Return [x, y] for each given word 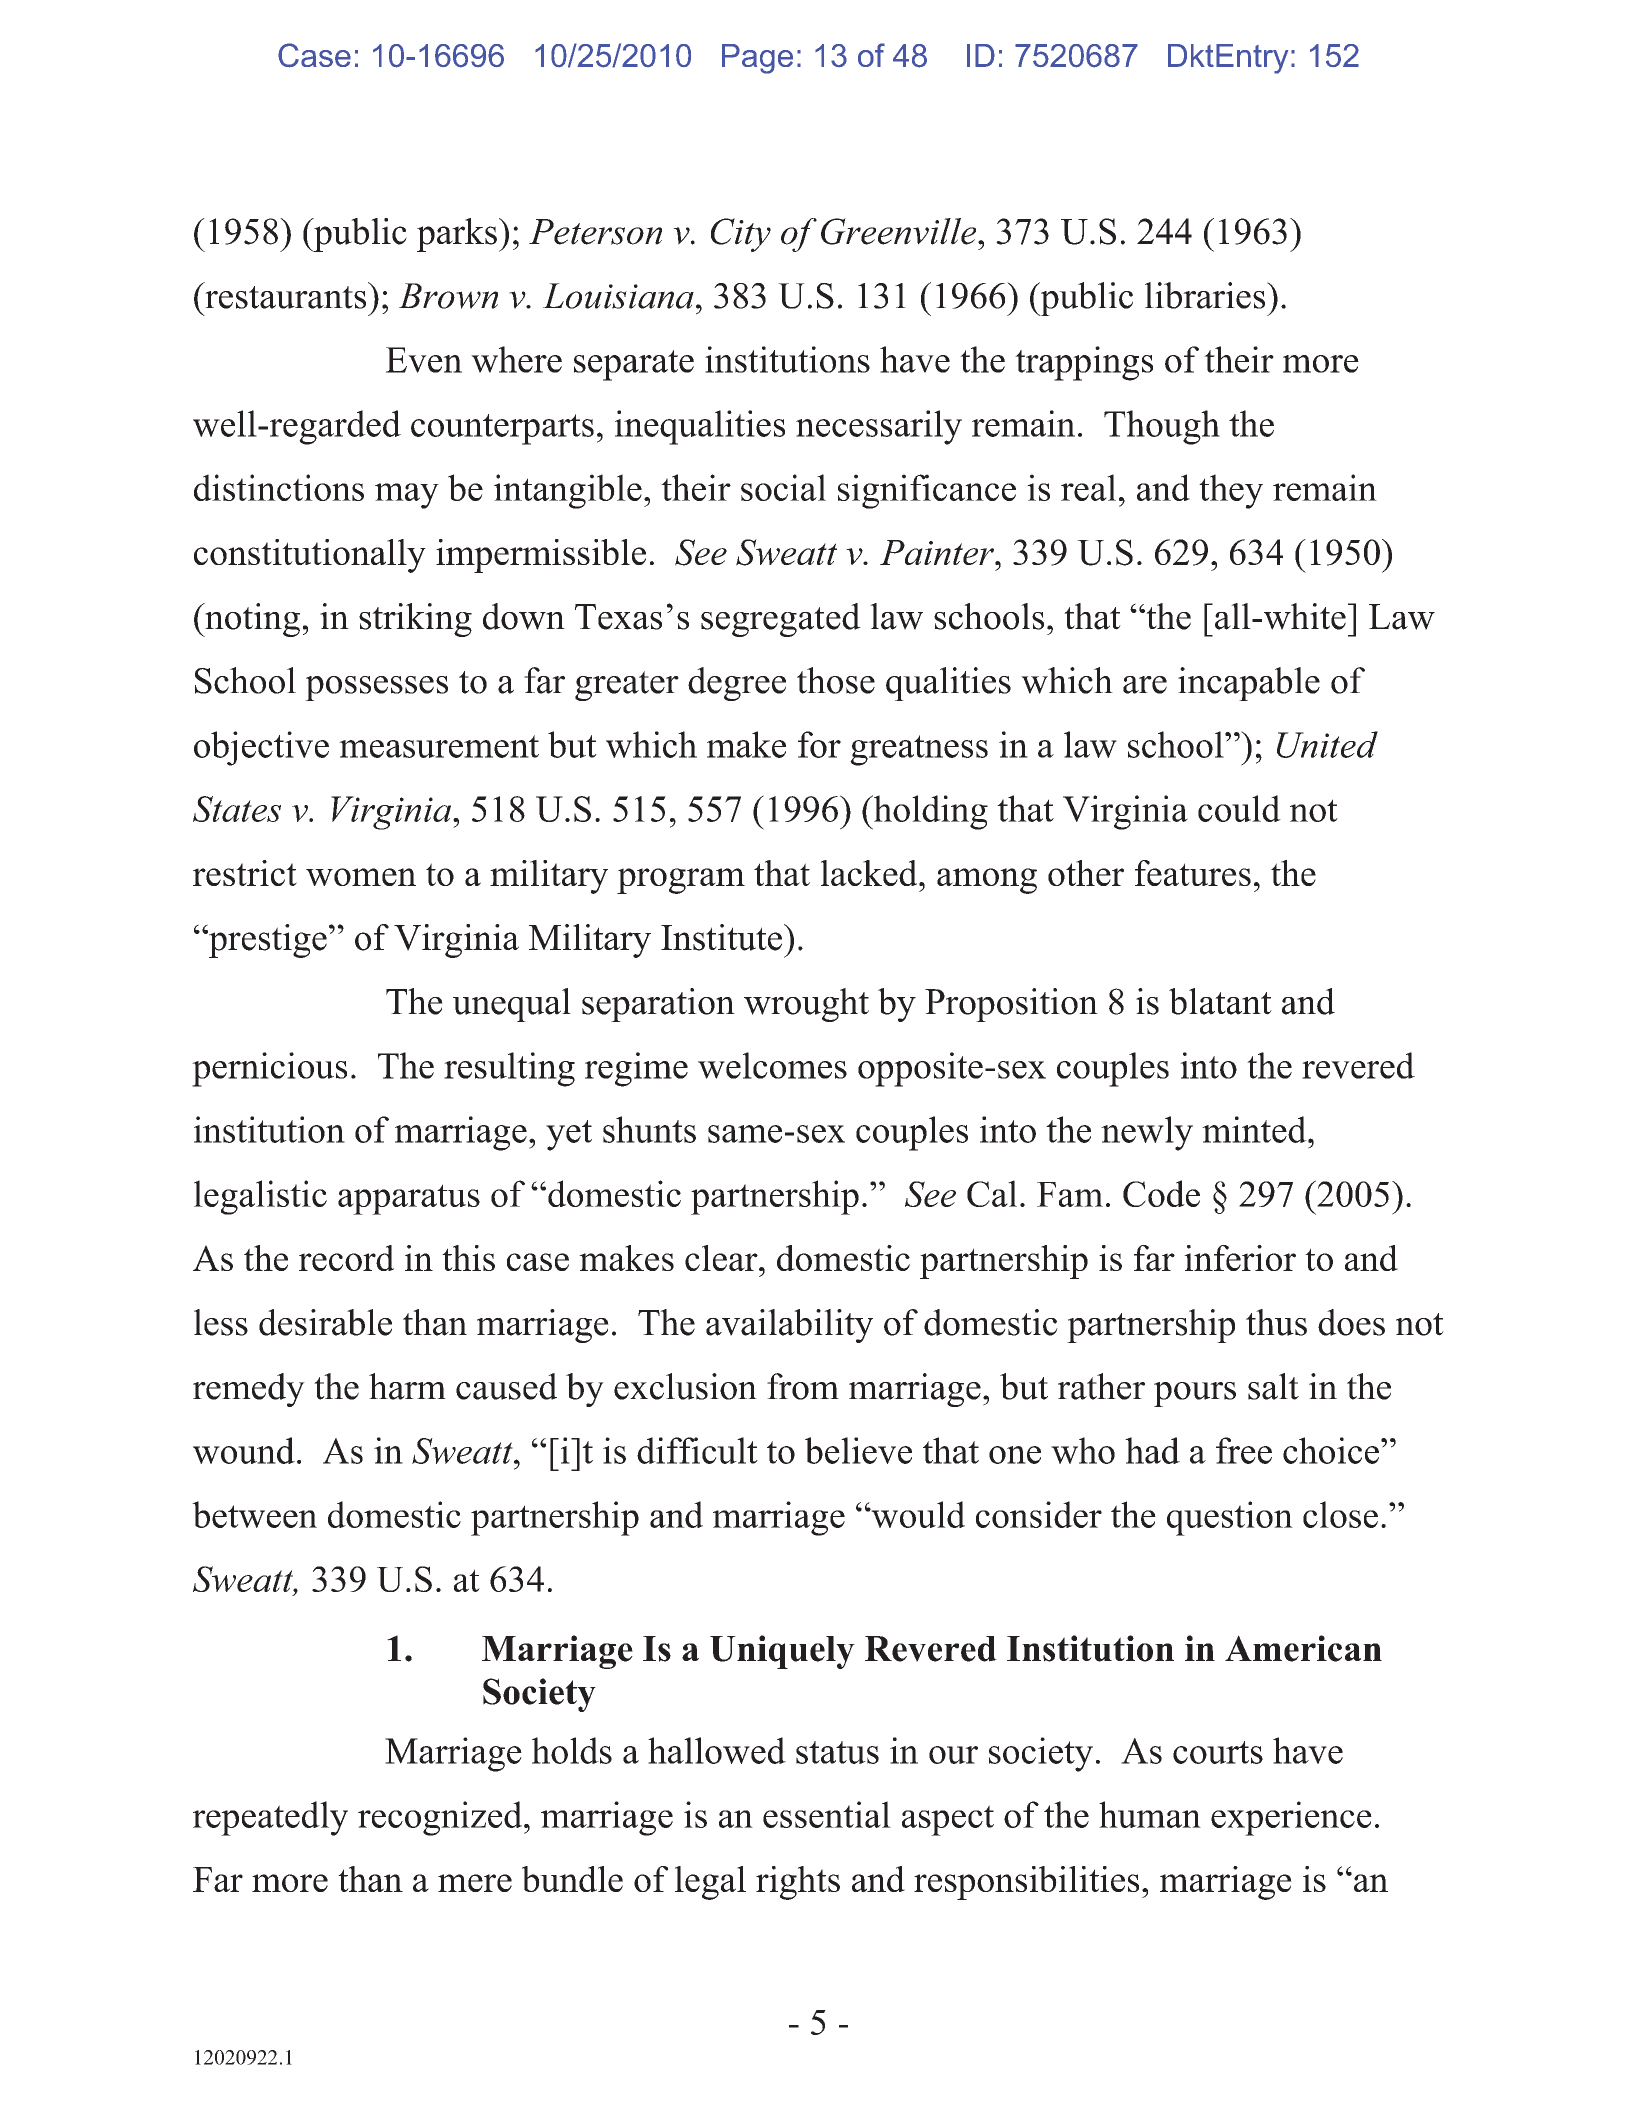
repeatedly [270, 1818]
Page [757, 59]
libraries [1206, 295]
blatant [1220, 1001]
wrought [806, 1005]
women [361, 877]
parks [457, 235]
